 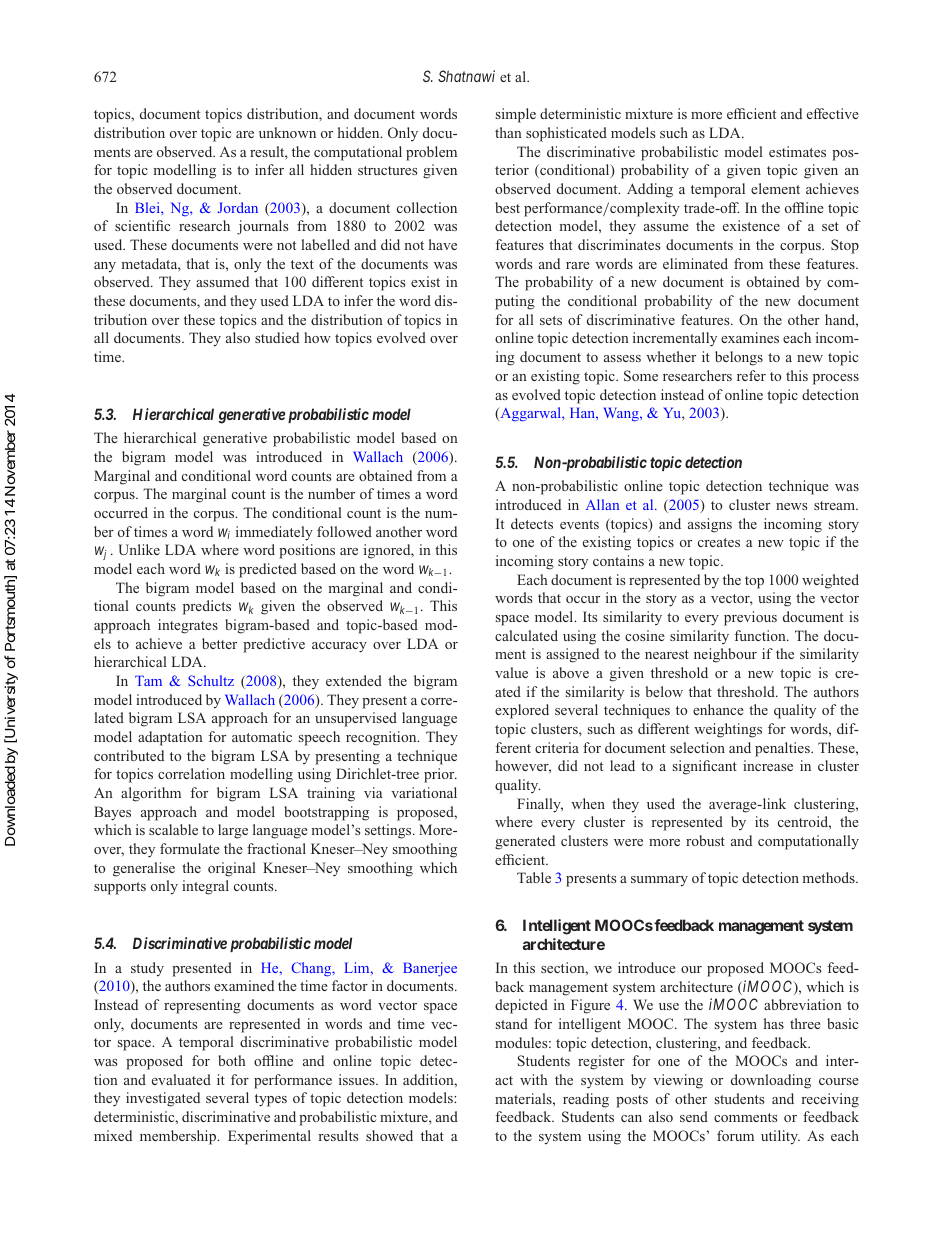 I want to click on news, so click(x=791, y=506).
